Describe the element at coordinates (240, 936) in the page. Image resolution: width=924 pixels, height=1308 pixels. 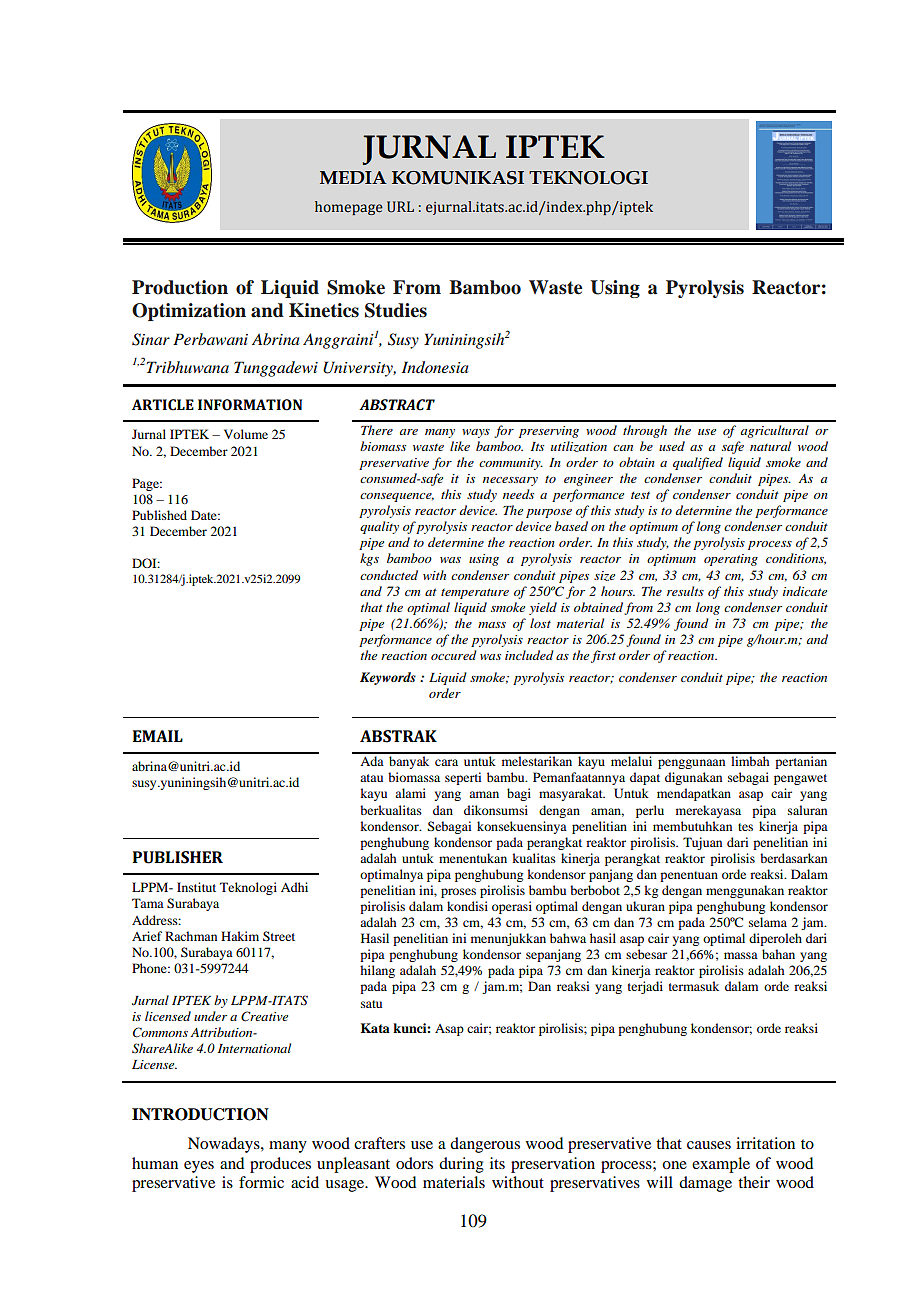
I see `Hakim` at that location.
